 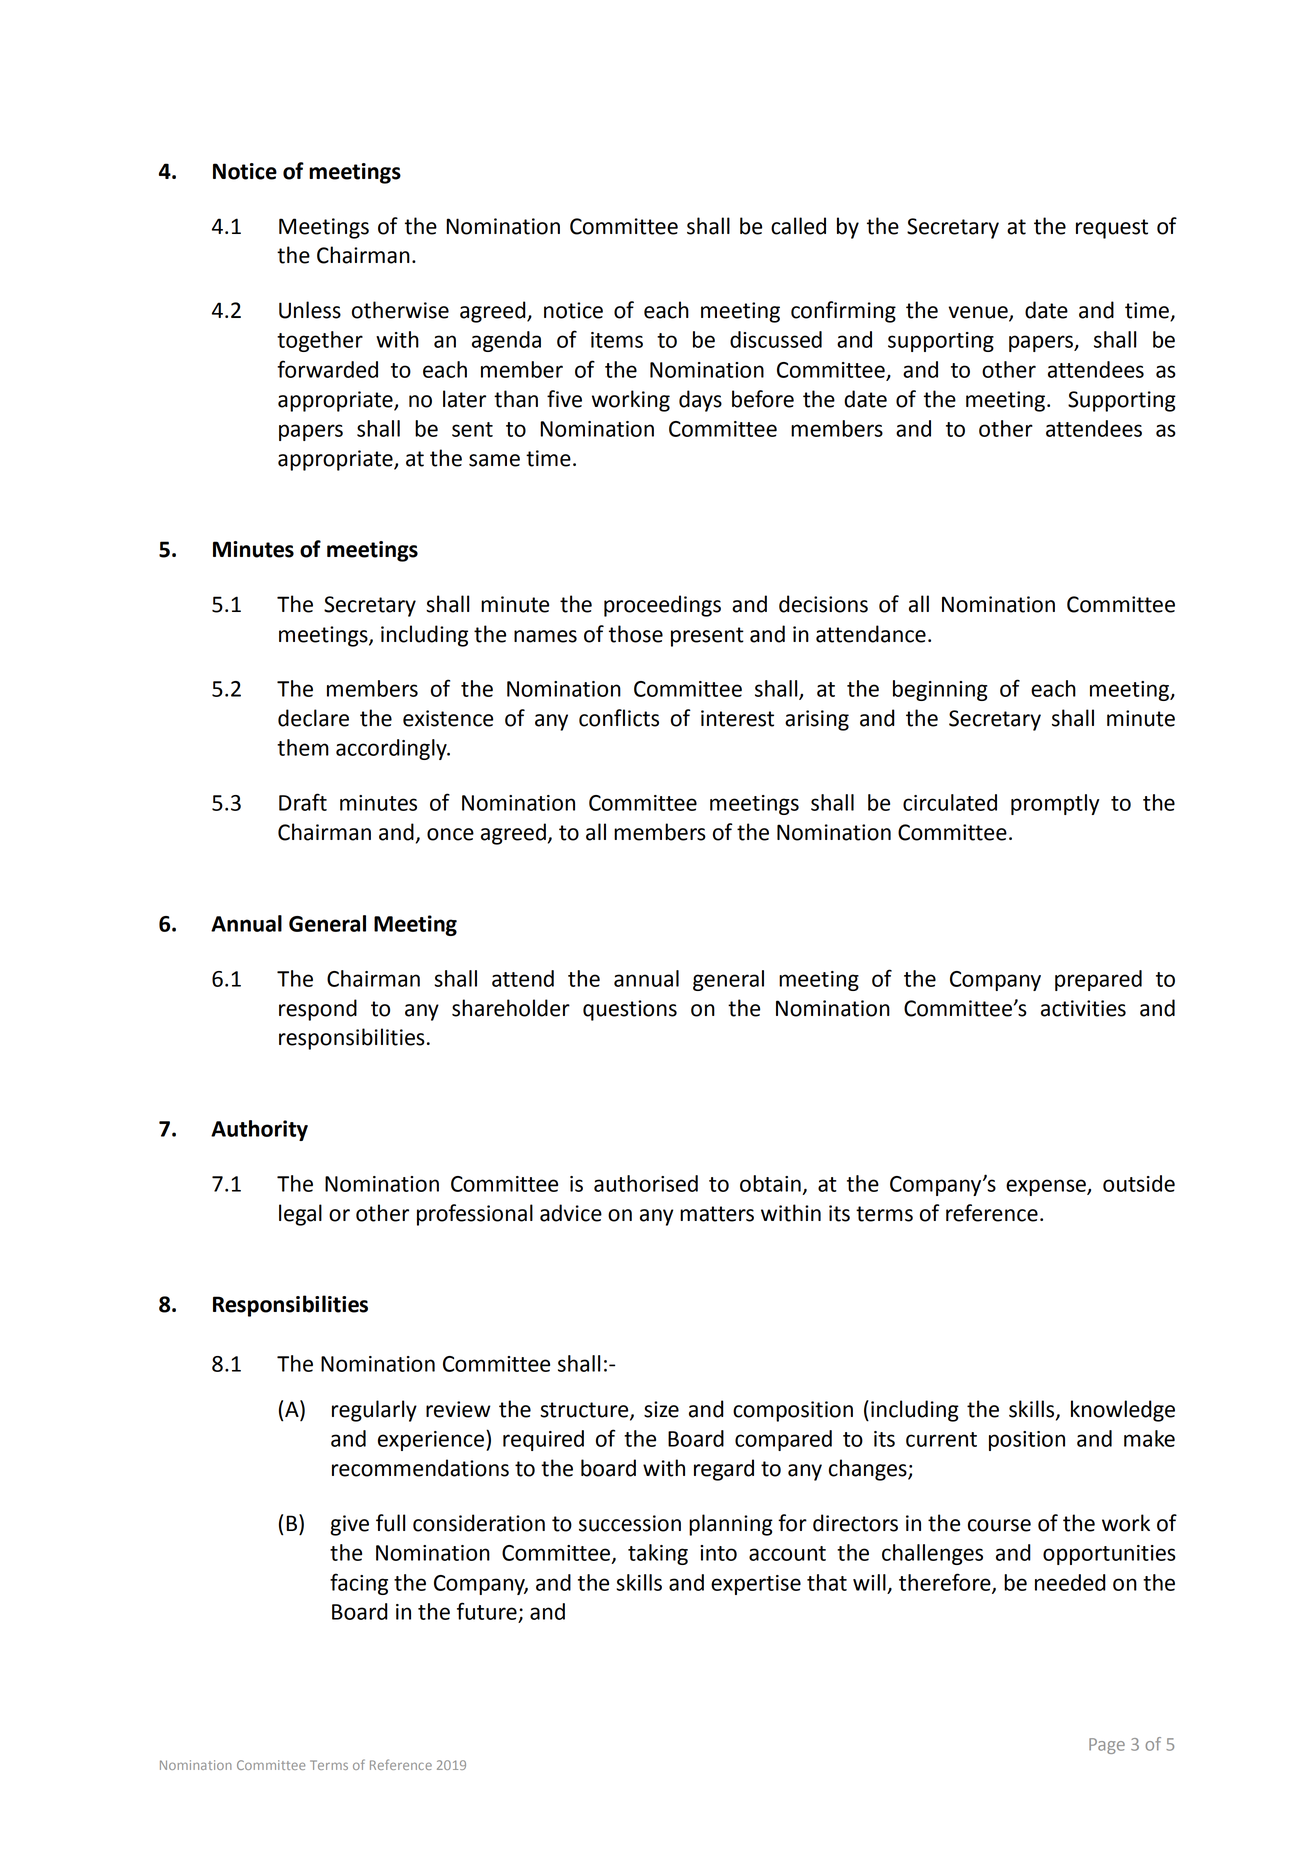 I want to click on activities, so click(x=1083, y=1008).
